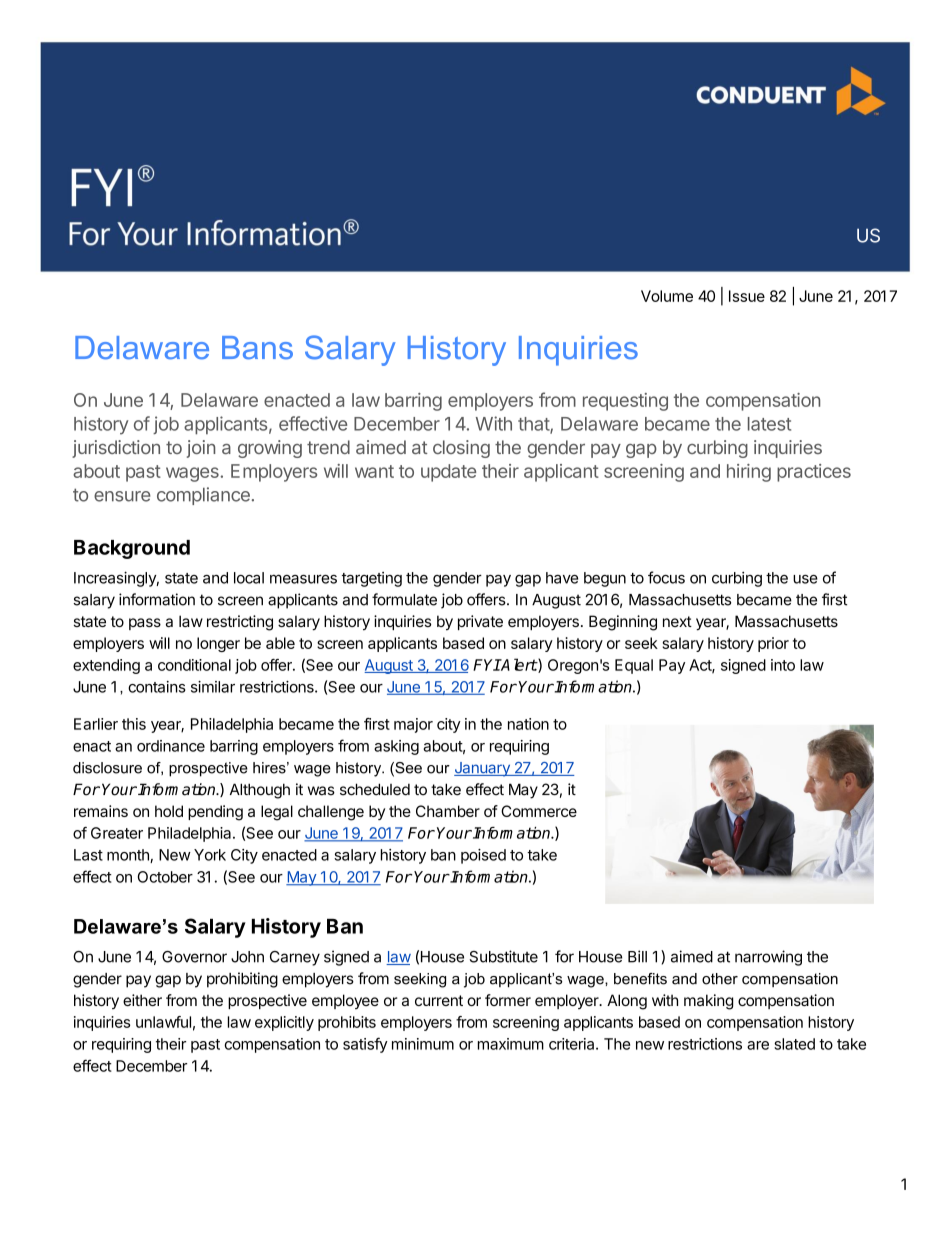 The height and width of the page is (1233, 952). Describe the element at coordinates (539, 811) in the page. I see `Commerce` at that location.
